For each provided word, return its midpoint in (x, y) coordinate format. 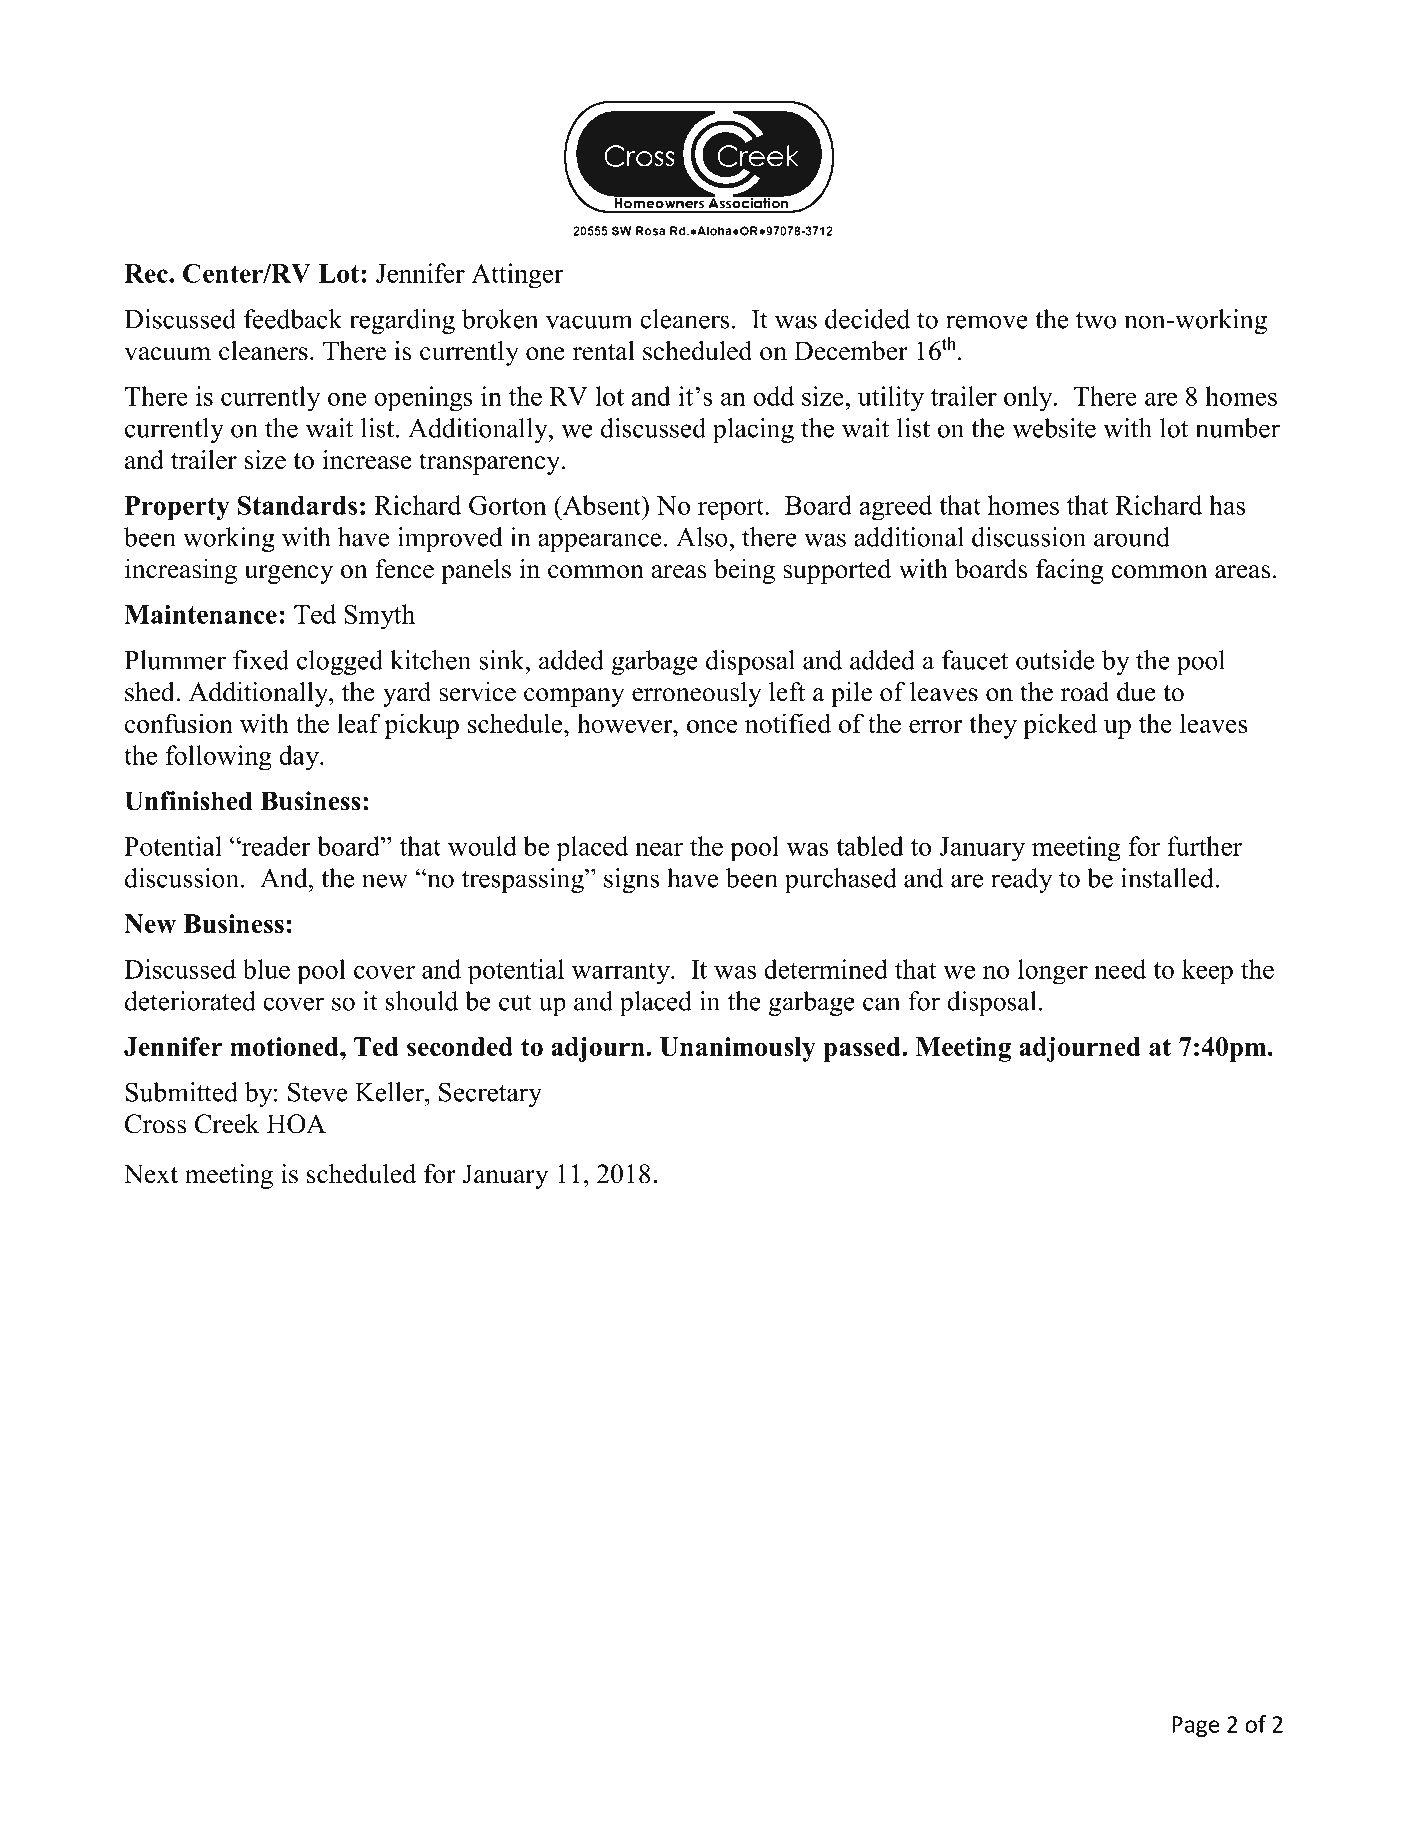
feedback (293, 319)
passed (863, 1049)
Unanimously (738, 1049)
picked (1060, 726)
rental (604, 351)
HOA (296, 1124)
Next (151, 1174)
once (712, 726)
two (1096, 320)
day (300, 758)
